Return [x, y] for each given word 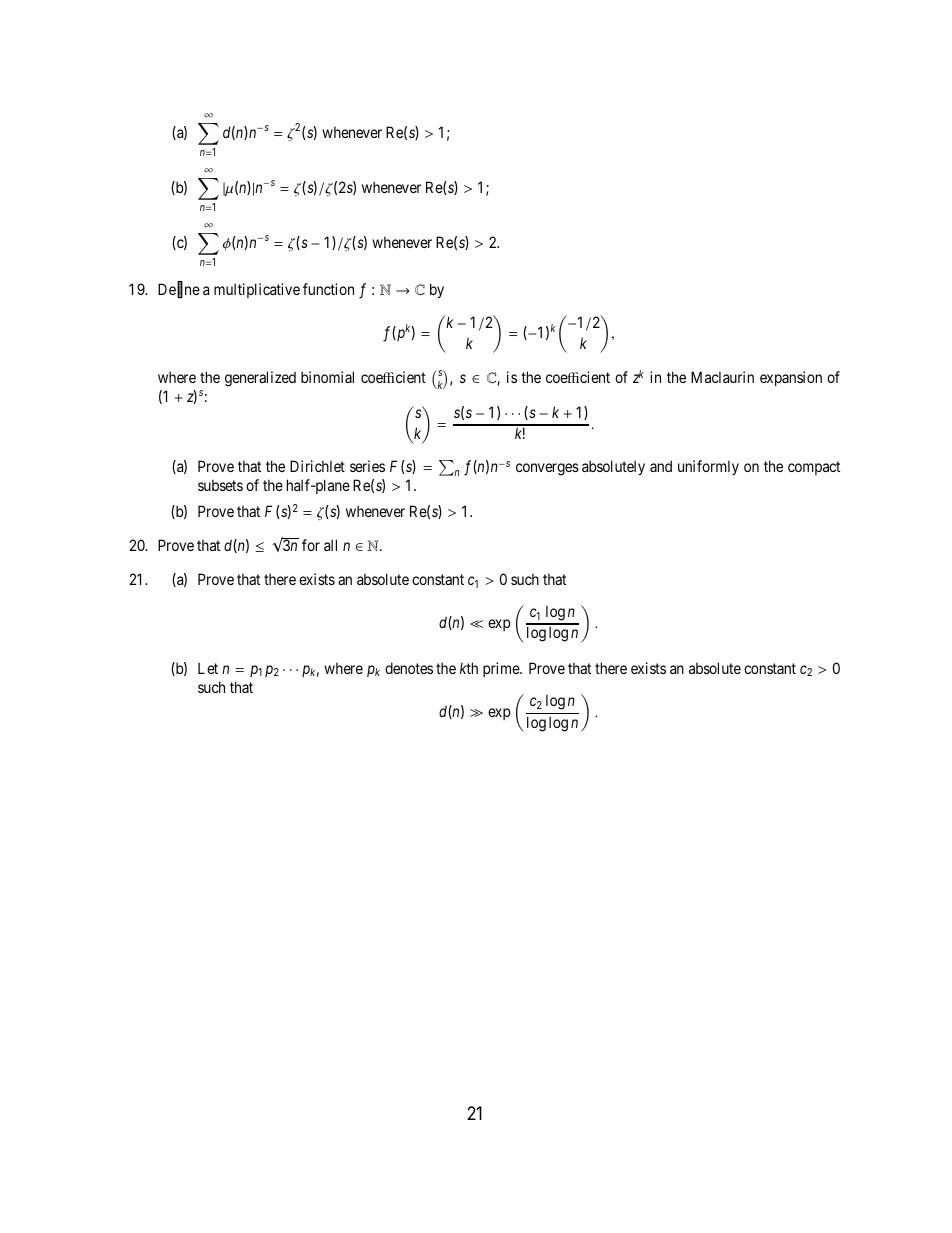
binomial [327, 377]
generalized [260, 379]
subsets [220, 485]
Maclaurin [722, 377]
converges [547, 469]
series [367, 466]
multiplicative [257, 290]
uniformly [708, 467]
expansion [791, 378]
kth [469, 668]
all [330, 545]
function [328, 289]
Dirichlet [317, 466]
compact [814, 468]
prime [502, 669]
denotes [409, 668]
